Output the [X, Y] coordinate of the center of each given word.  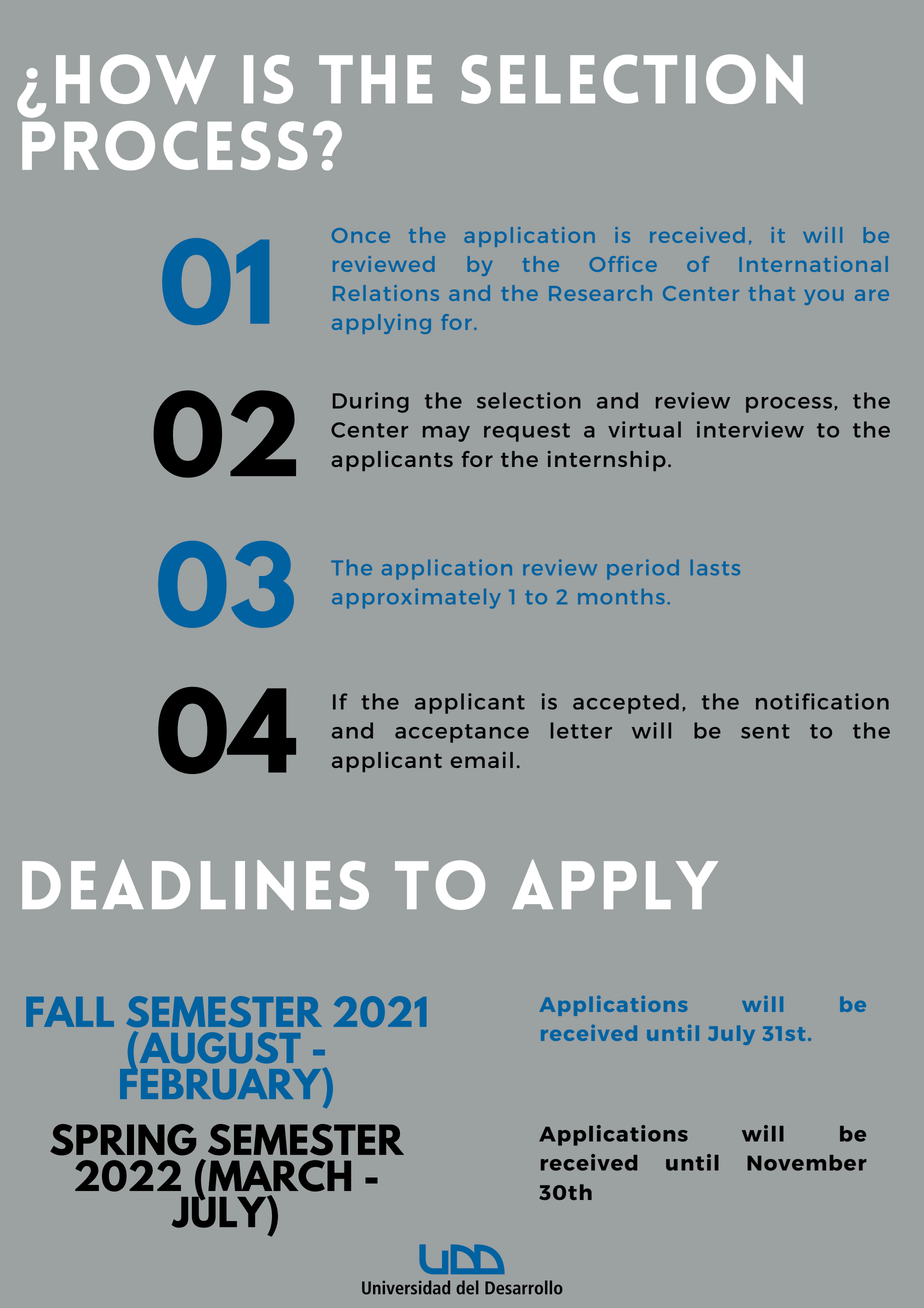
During [371, 402]
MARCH [279, 1176]
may [446, 434]
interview [750, 429]
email [482, 760]
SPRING [123, 1140]
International [813, 264]
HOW [136, 79]
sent [765, 731]
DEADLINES [195, 884]
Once [361, 235]
